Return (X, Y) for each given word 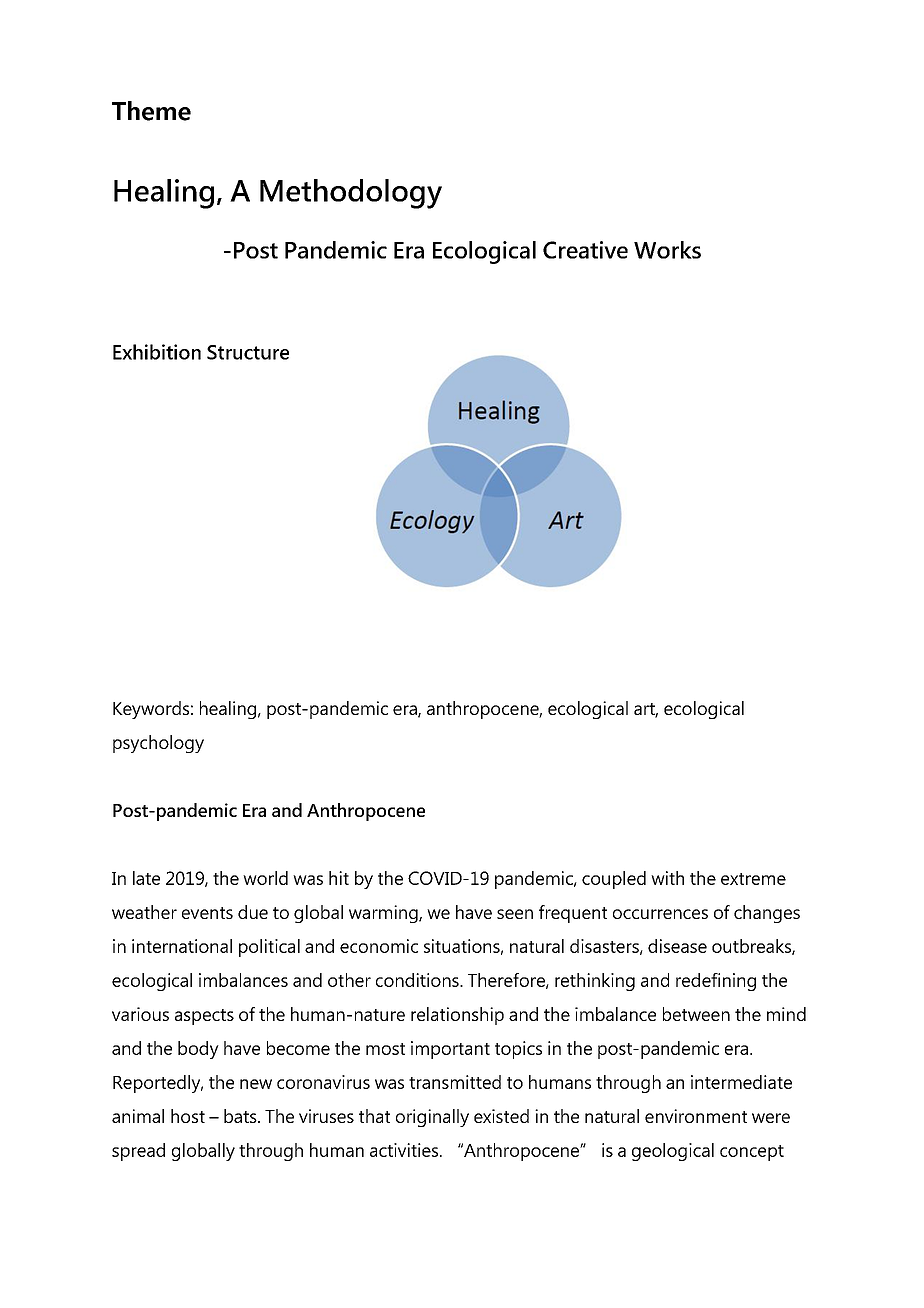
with (667, 878)
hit (339, 878)
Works (667, 250)
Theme (151, 111)
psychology (158, 744)
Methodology (351, 194)
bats (241, 1116)
